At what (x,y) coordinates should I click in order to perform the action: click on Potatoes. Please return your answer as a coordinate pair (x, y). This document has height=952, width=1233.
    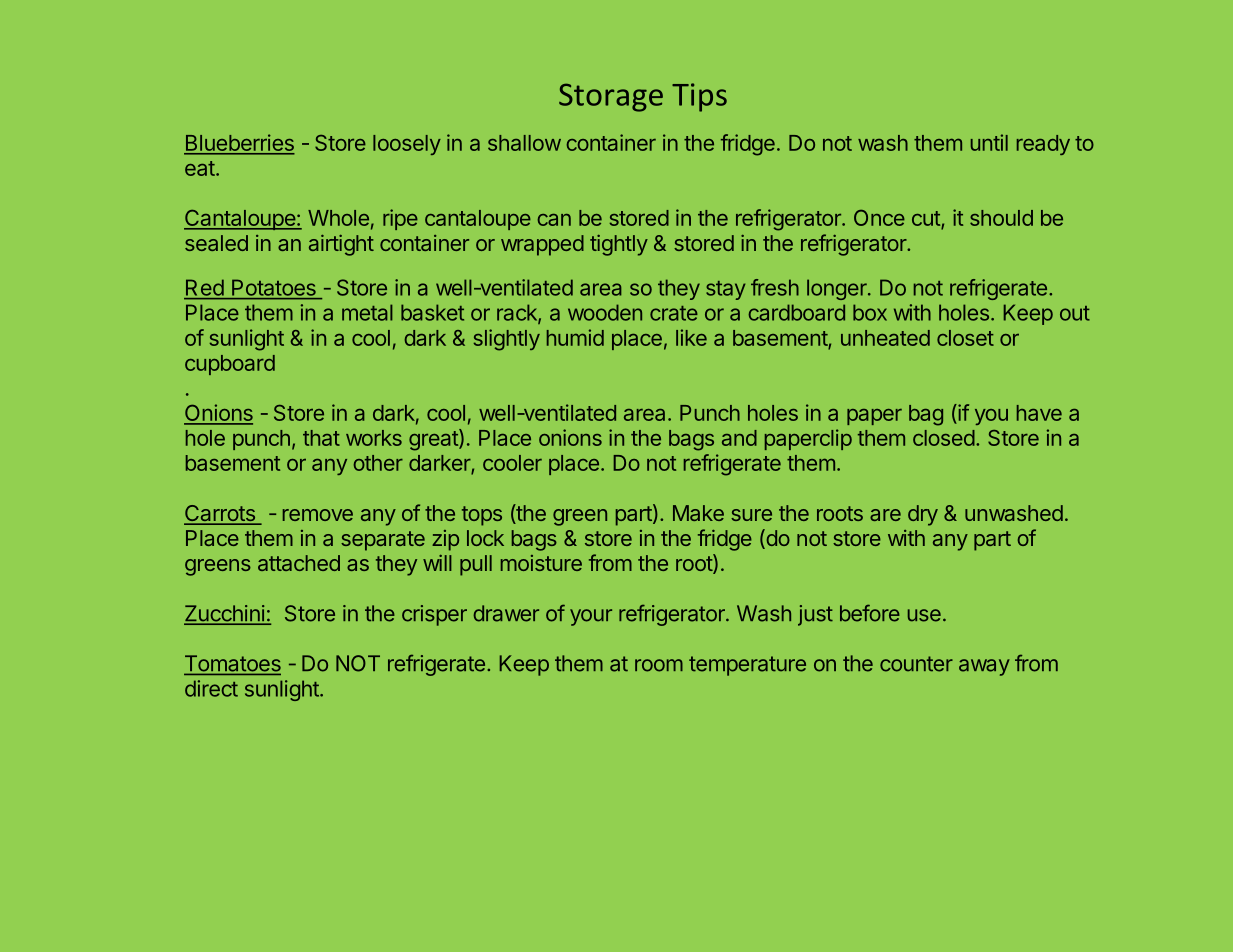
    Looking at the image, I should click on (274, 288).
